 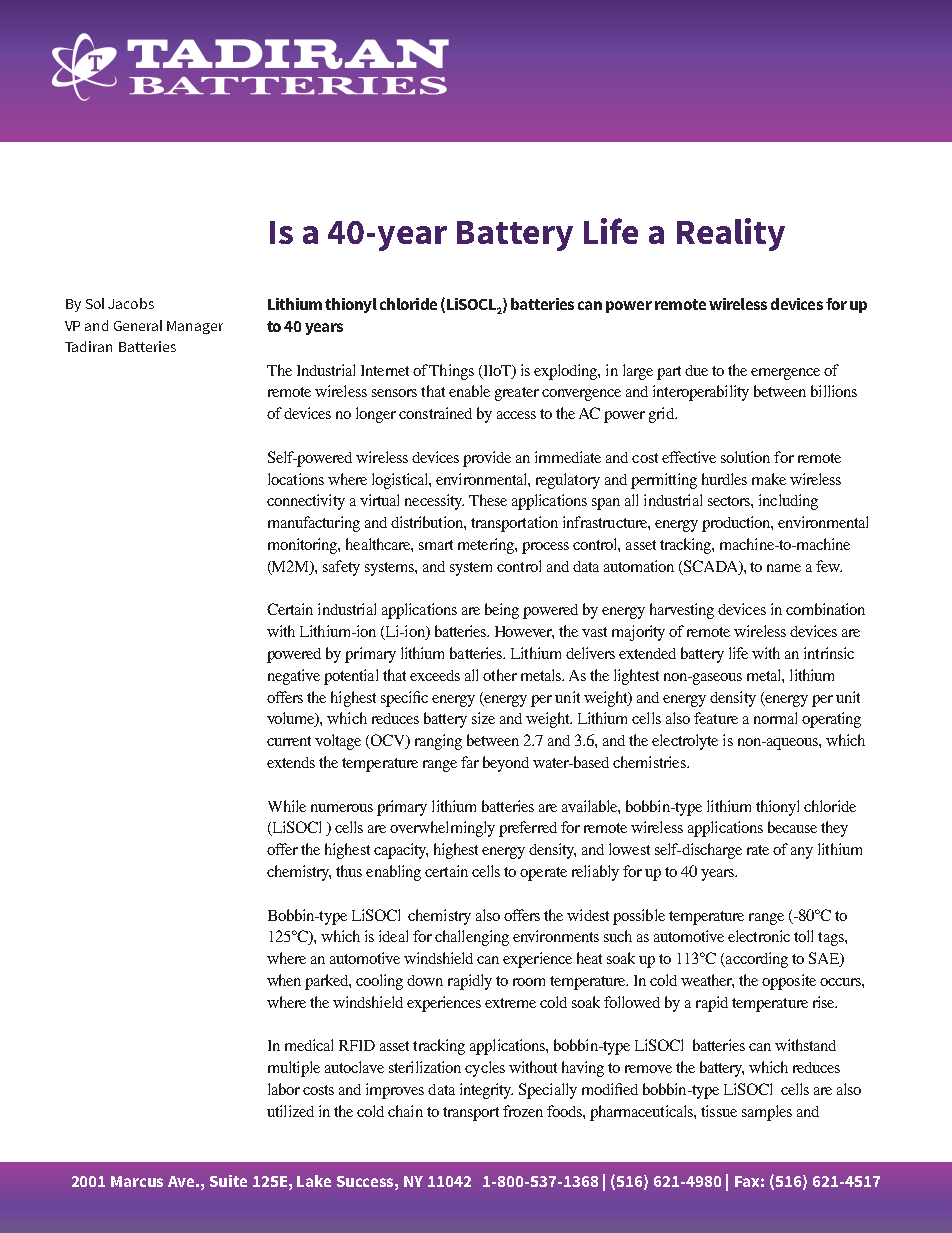 What do you see at coordinates (767, 1113) in the document?
I see `samples` at bounding box center [767, 1113].
